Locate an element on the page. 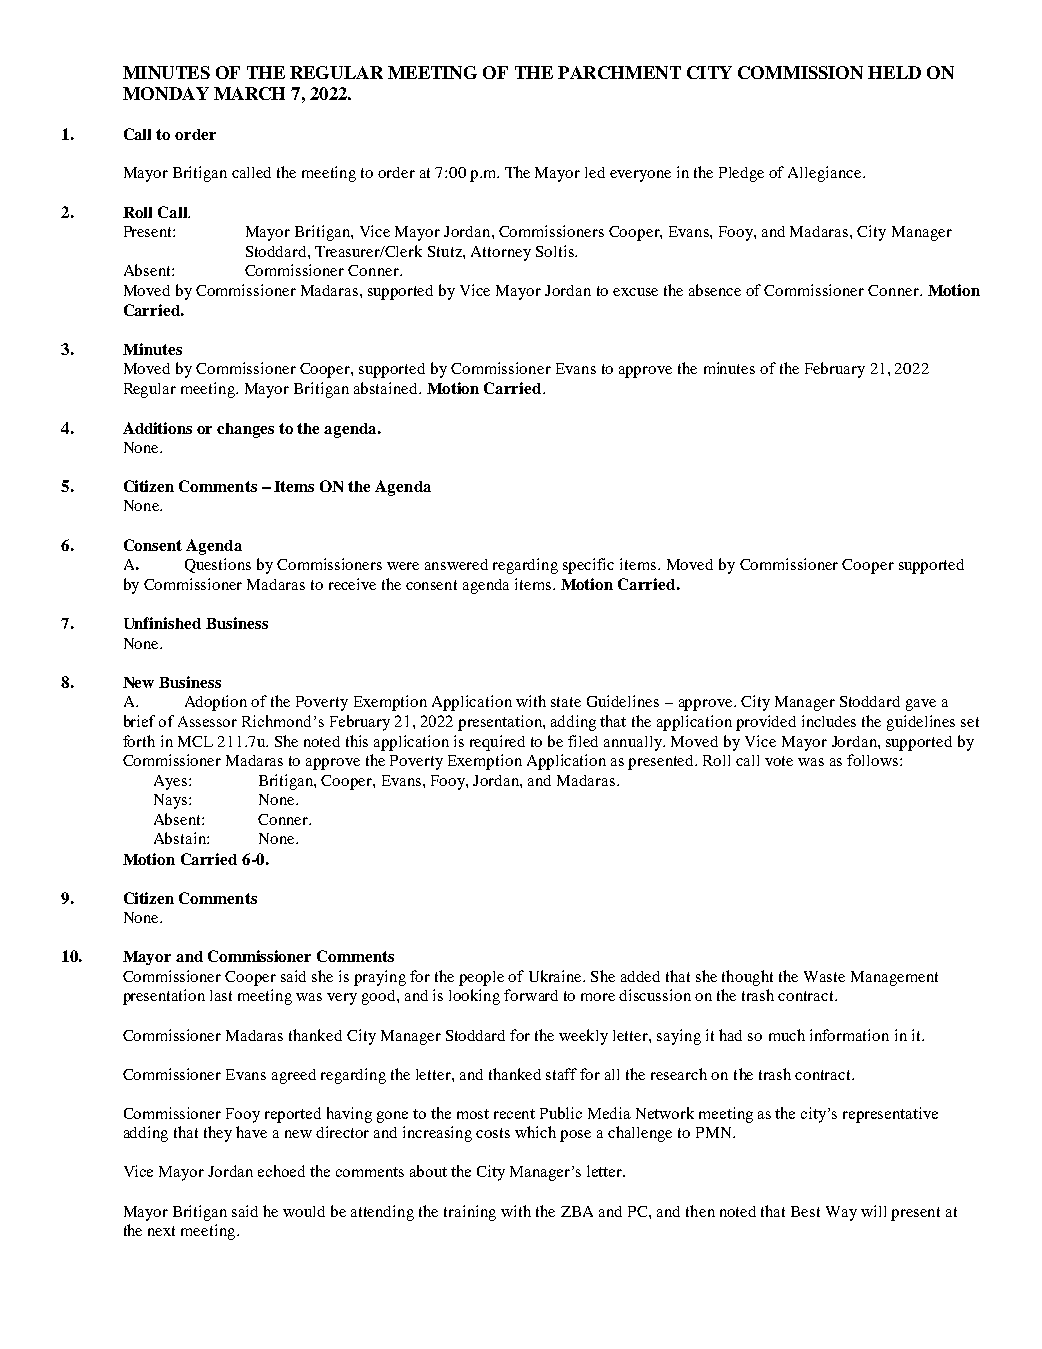 Image resolution: width=1042 pixels, height=1349 pixels. follows is located at coordinates (874, 760).
